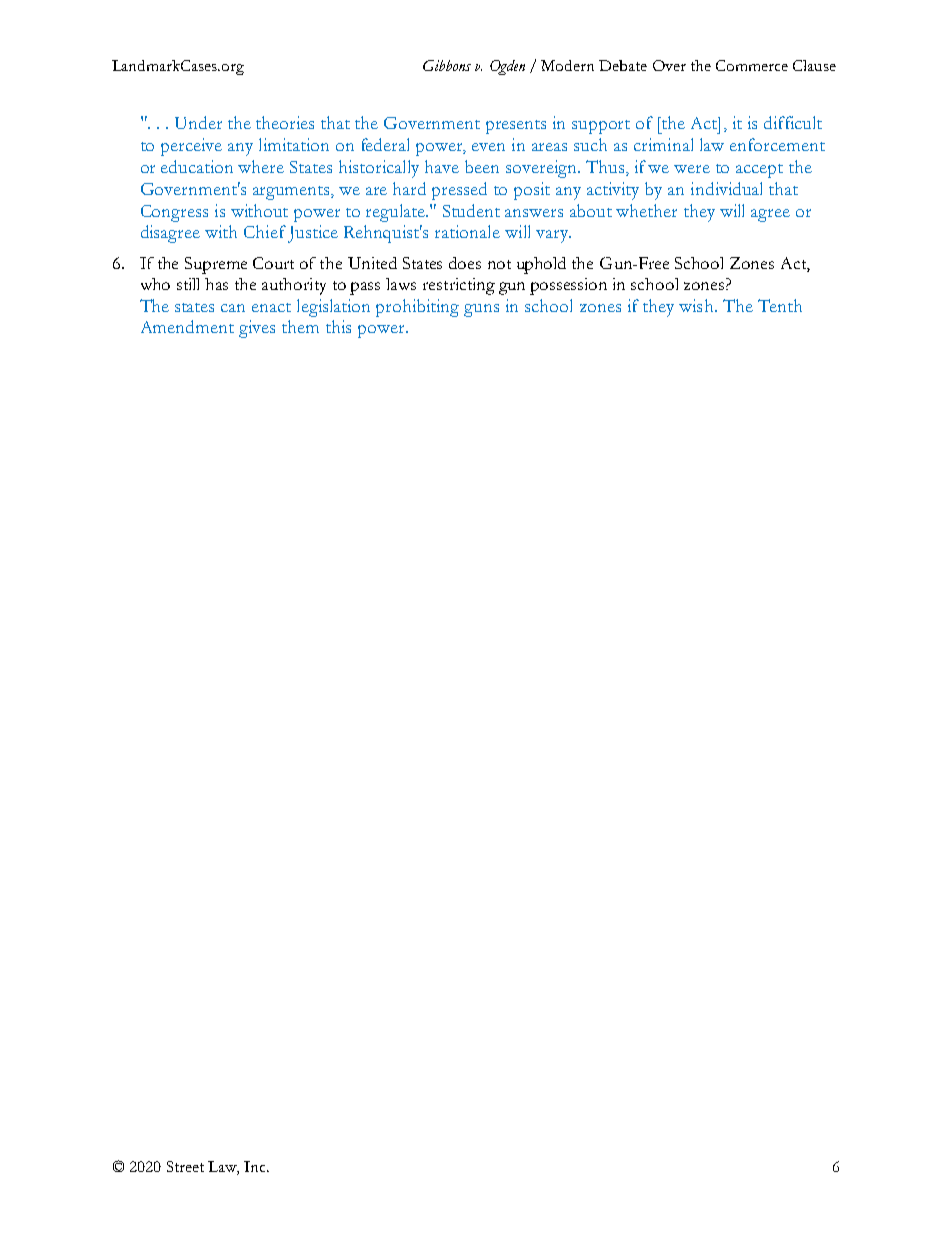 The width and height of the page is (952, 1233). What do you see at coordinates (256, 1166) in the page?
I see `Inc` at bounding box center [256, 1166].
